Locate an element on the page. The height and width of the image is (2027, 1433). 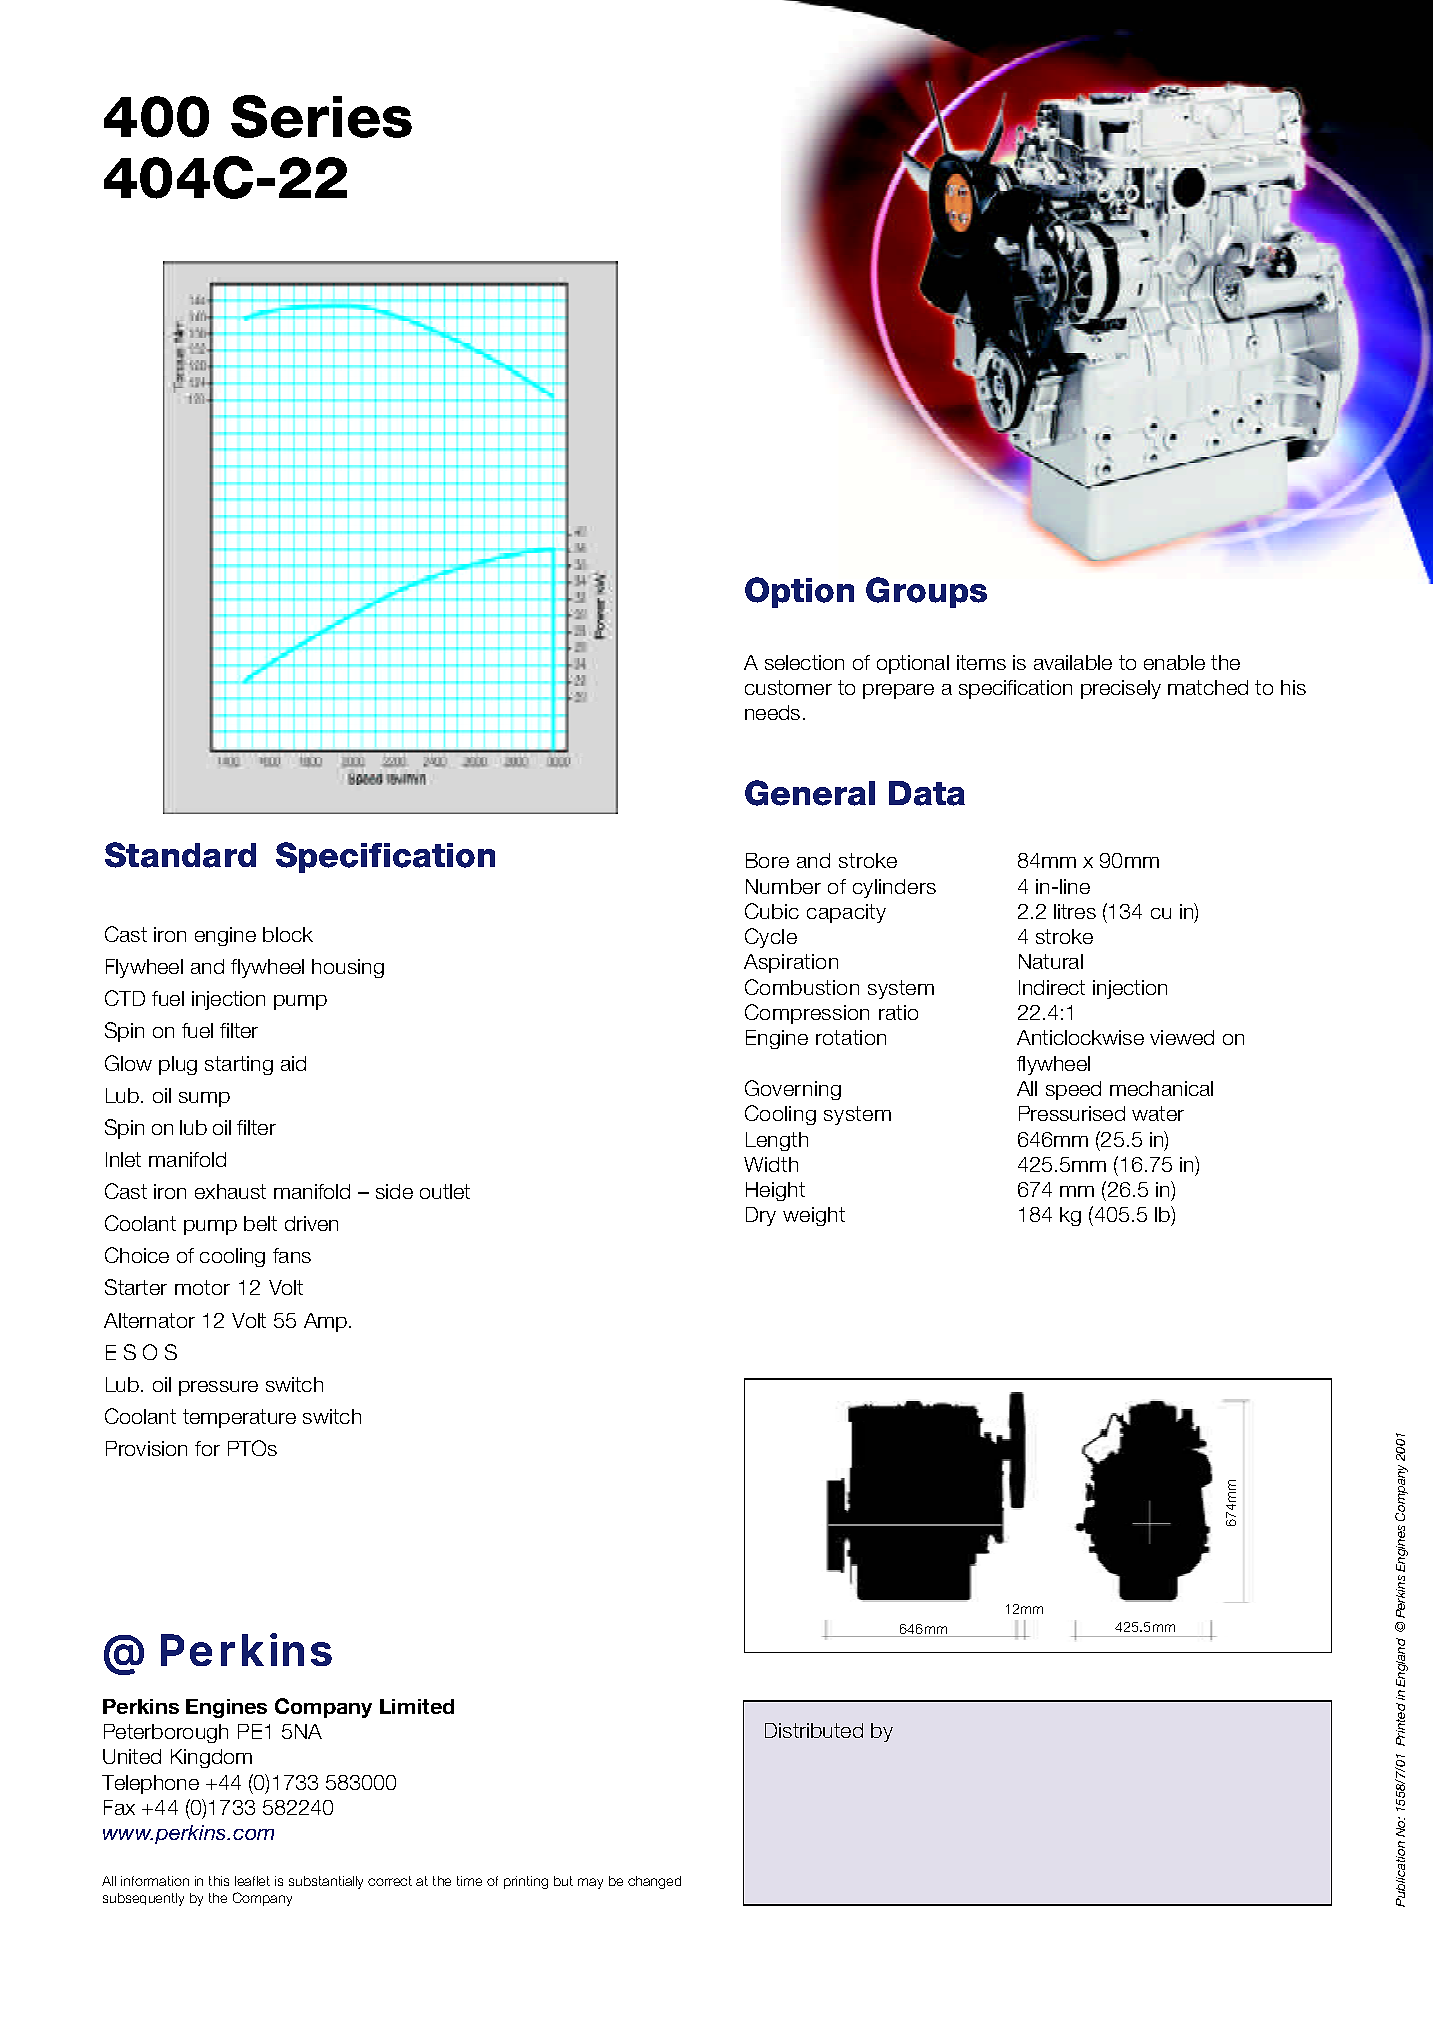
available is located at coordinates (1073, 662).
